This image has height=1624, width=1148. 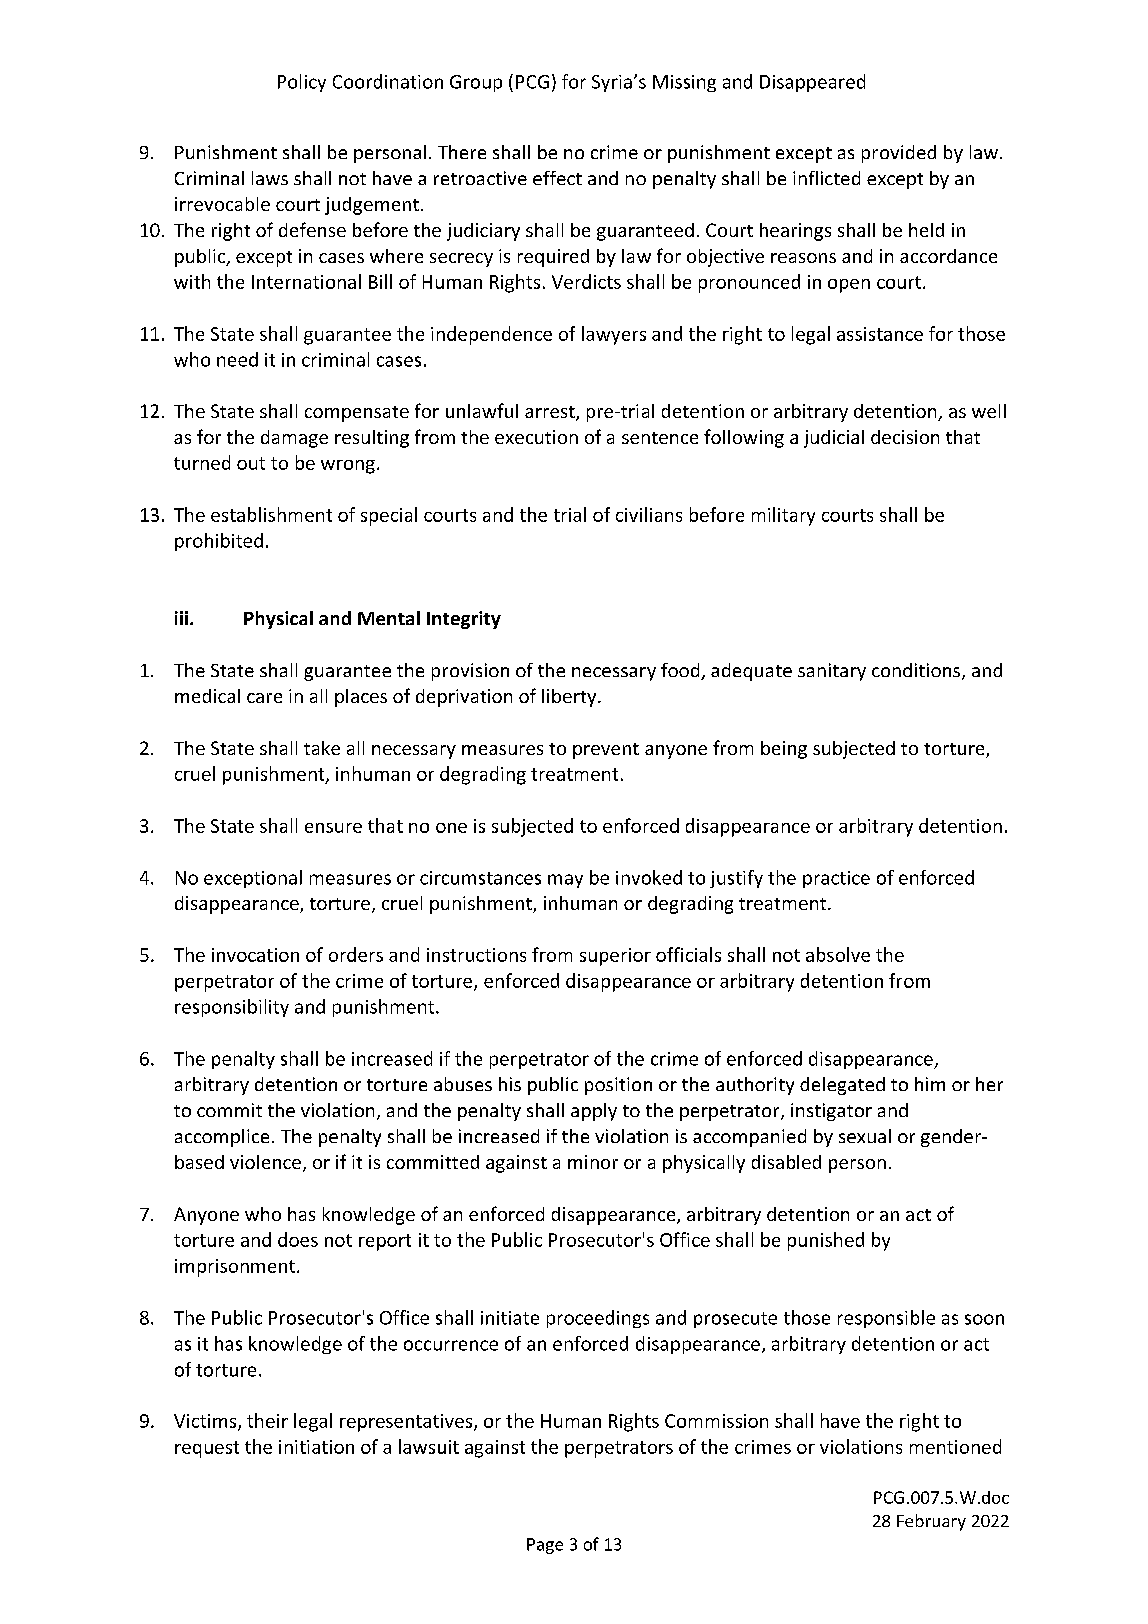 I want to click on decision, so click(x=905, y=437).
